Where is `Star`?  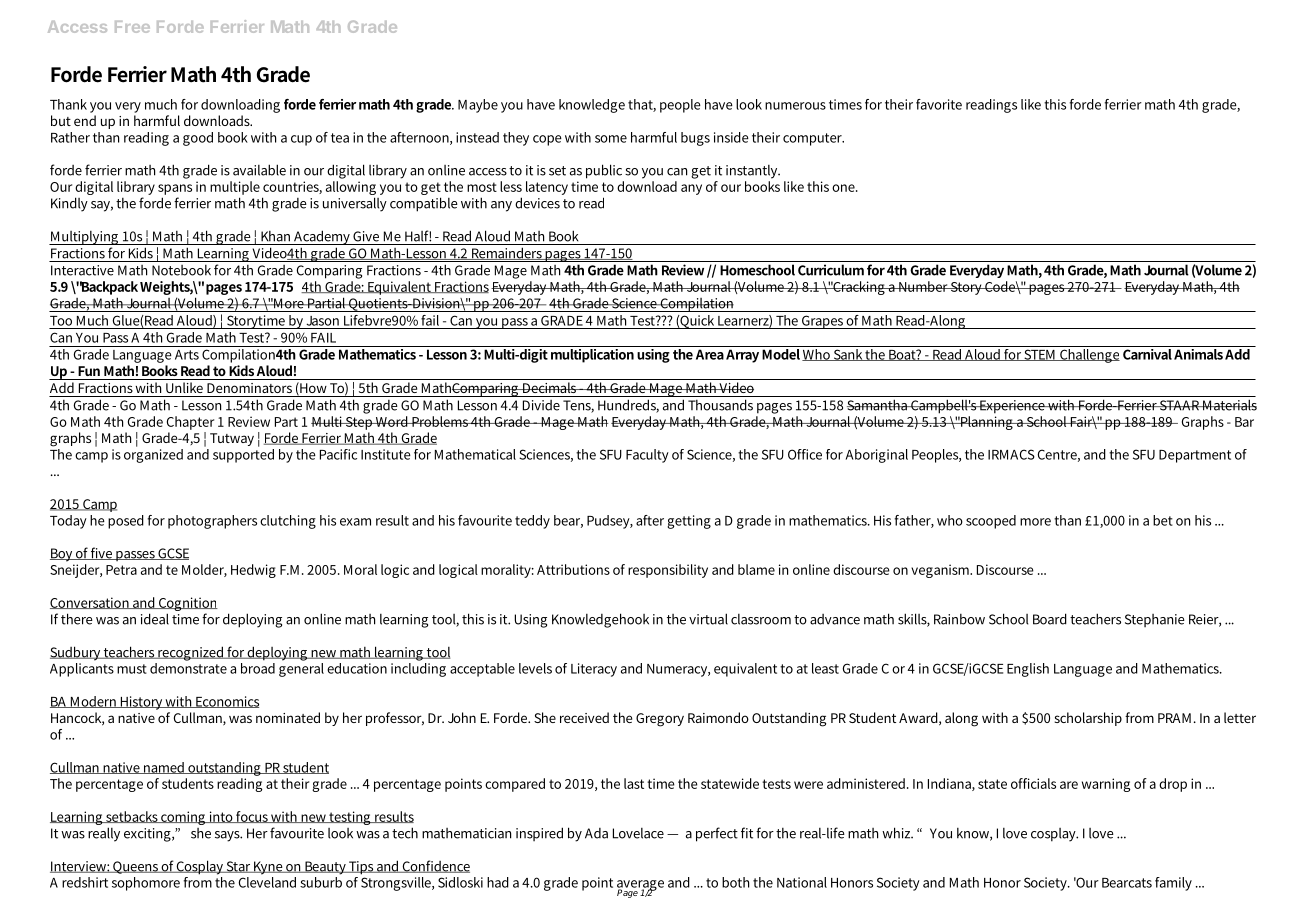 Star is located at coordinates (238, 867).
